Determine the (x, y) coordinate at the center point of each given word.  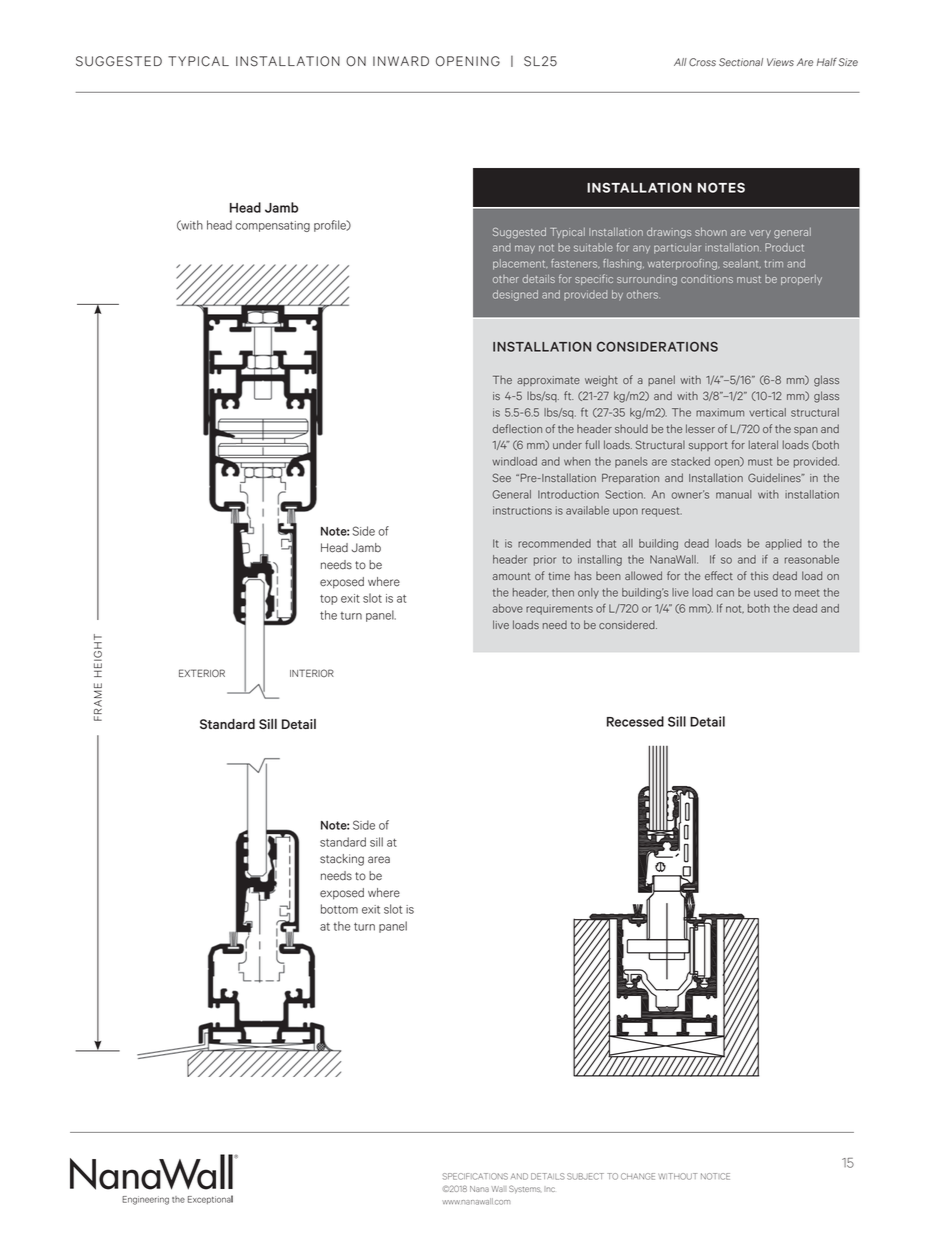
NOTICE (715, 1176)
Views (780, 62)
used (766, 592)
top (329, 600)
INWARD (401, 61)
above (508, 608)
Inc (549, 1189)
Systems (524, 1189)
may (525, 249)
